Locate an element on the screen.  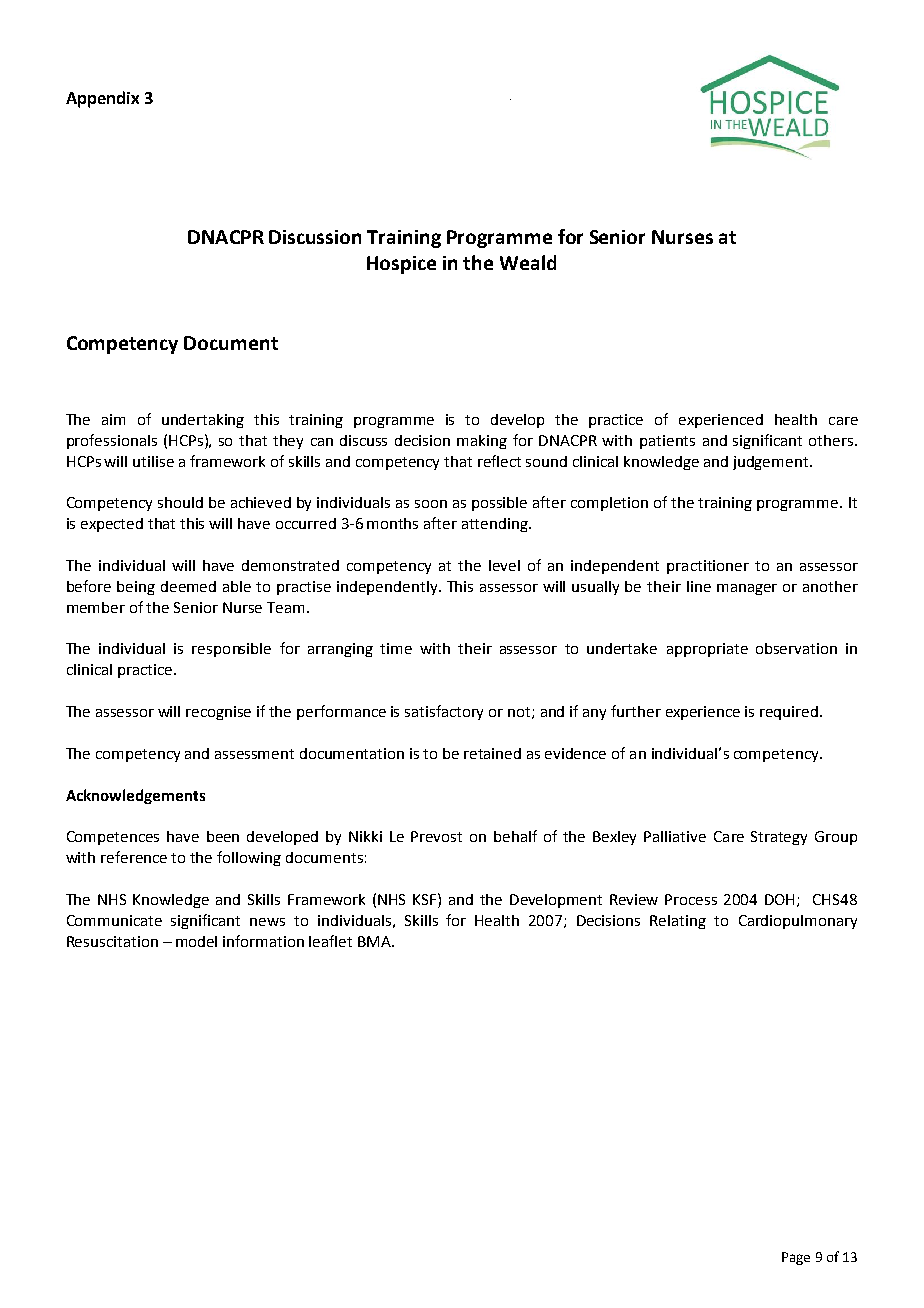
Page is located at coordinates (796, 1258).
